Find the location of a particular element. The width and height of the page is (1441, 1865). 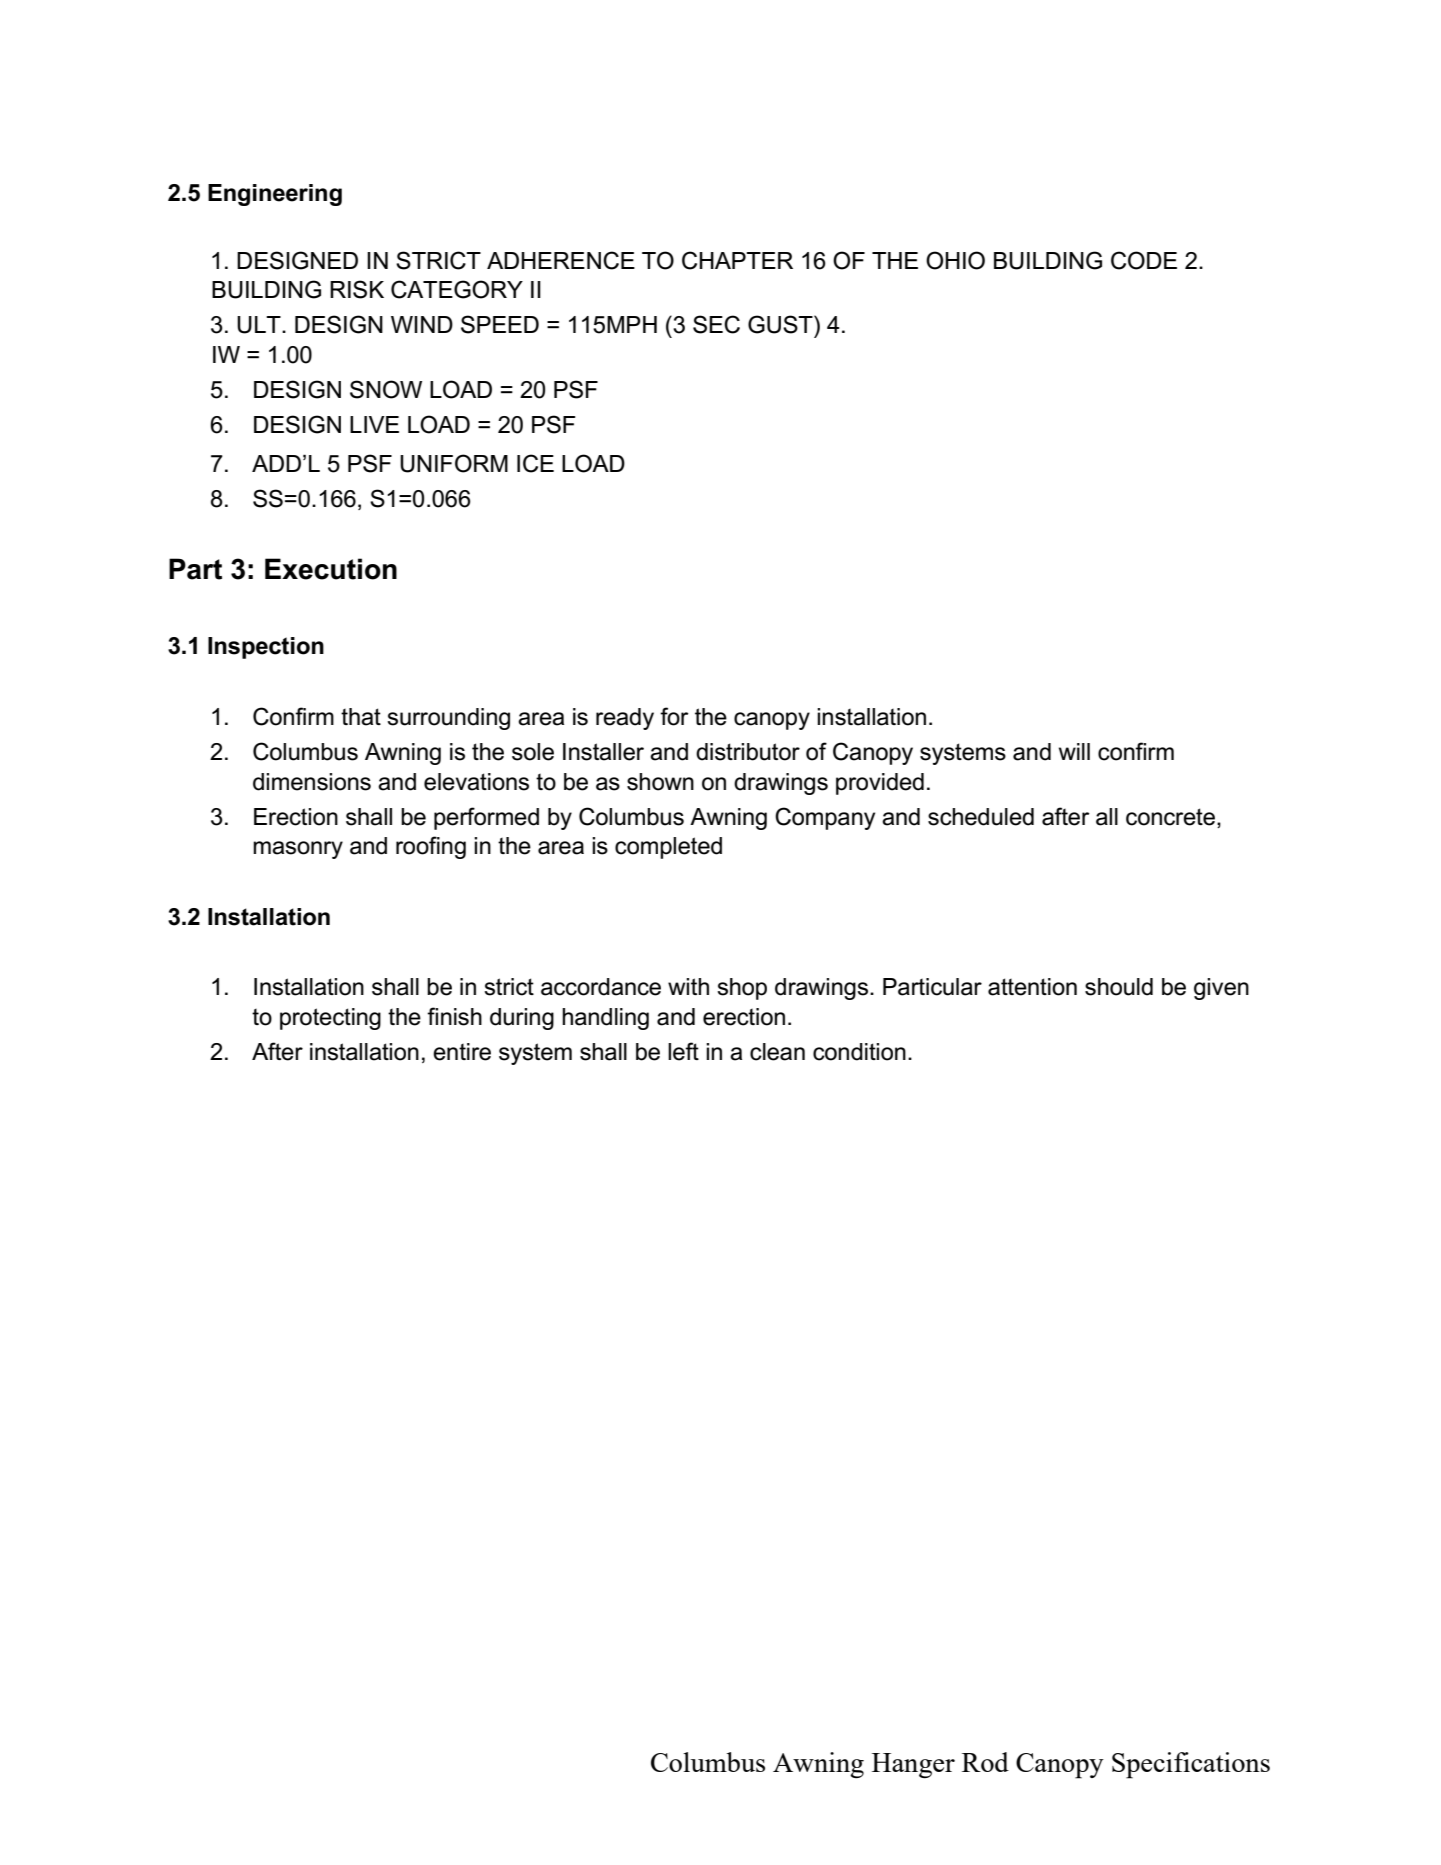

distributor is located at coordinates (748, 752).
